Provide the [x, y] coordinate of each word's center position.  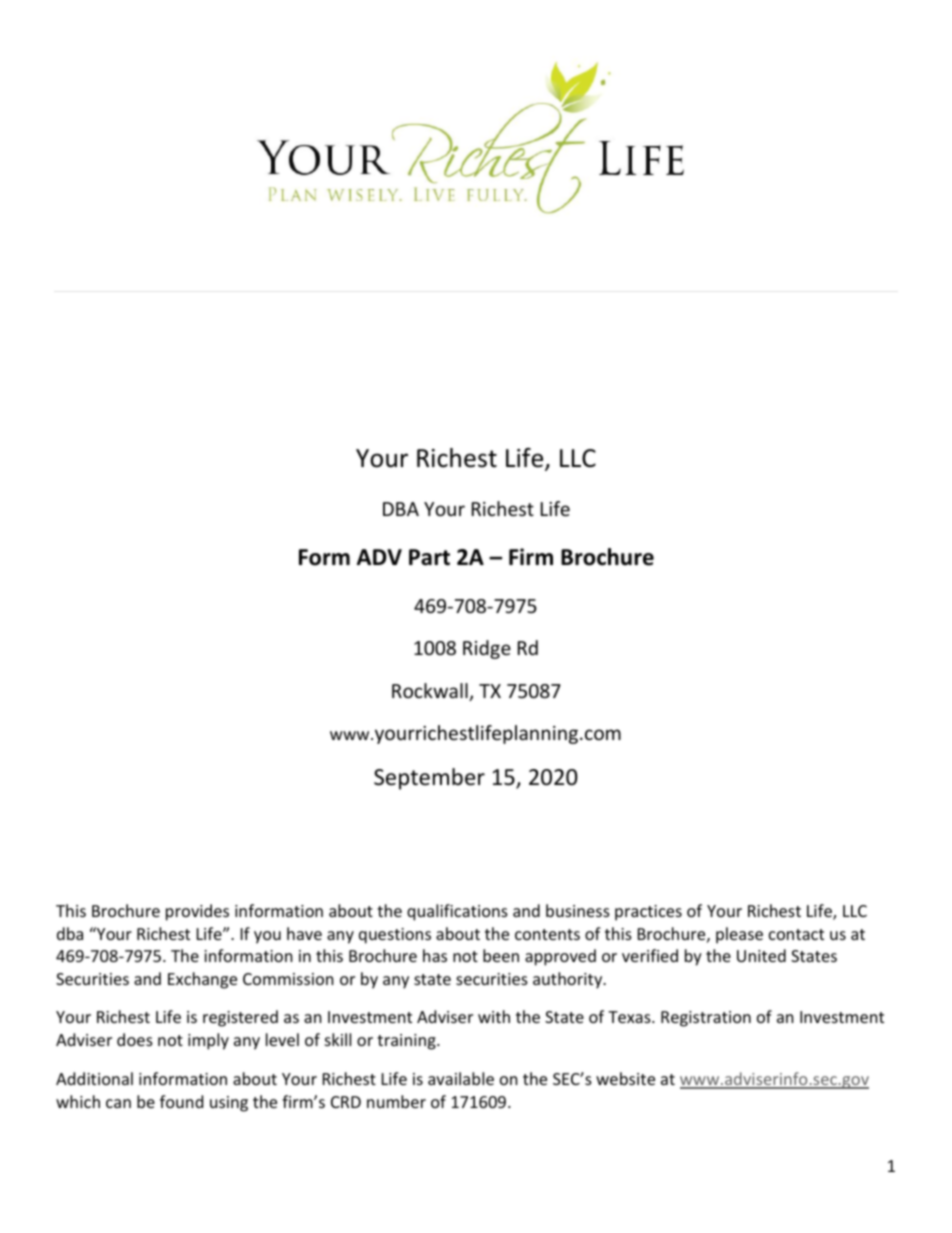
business [578, 910]
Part [429, 557]
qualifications [457, 912]
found [181, 1101]
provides [197, 912]
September [429, 779]
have [304, 933]
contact [796, 934]
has [435, 955]
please [739, 935]
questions [395, 936]
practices [648, 913]
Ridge [487, 649]
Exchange [202, 980]
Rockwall [431, 692]
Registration [706, 1019]
